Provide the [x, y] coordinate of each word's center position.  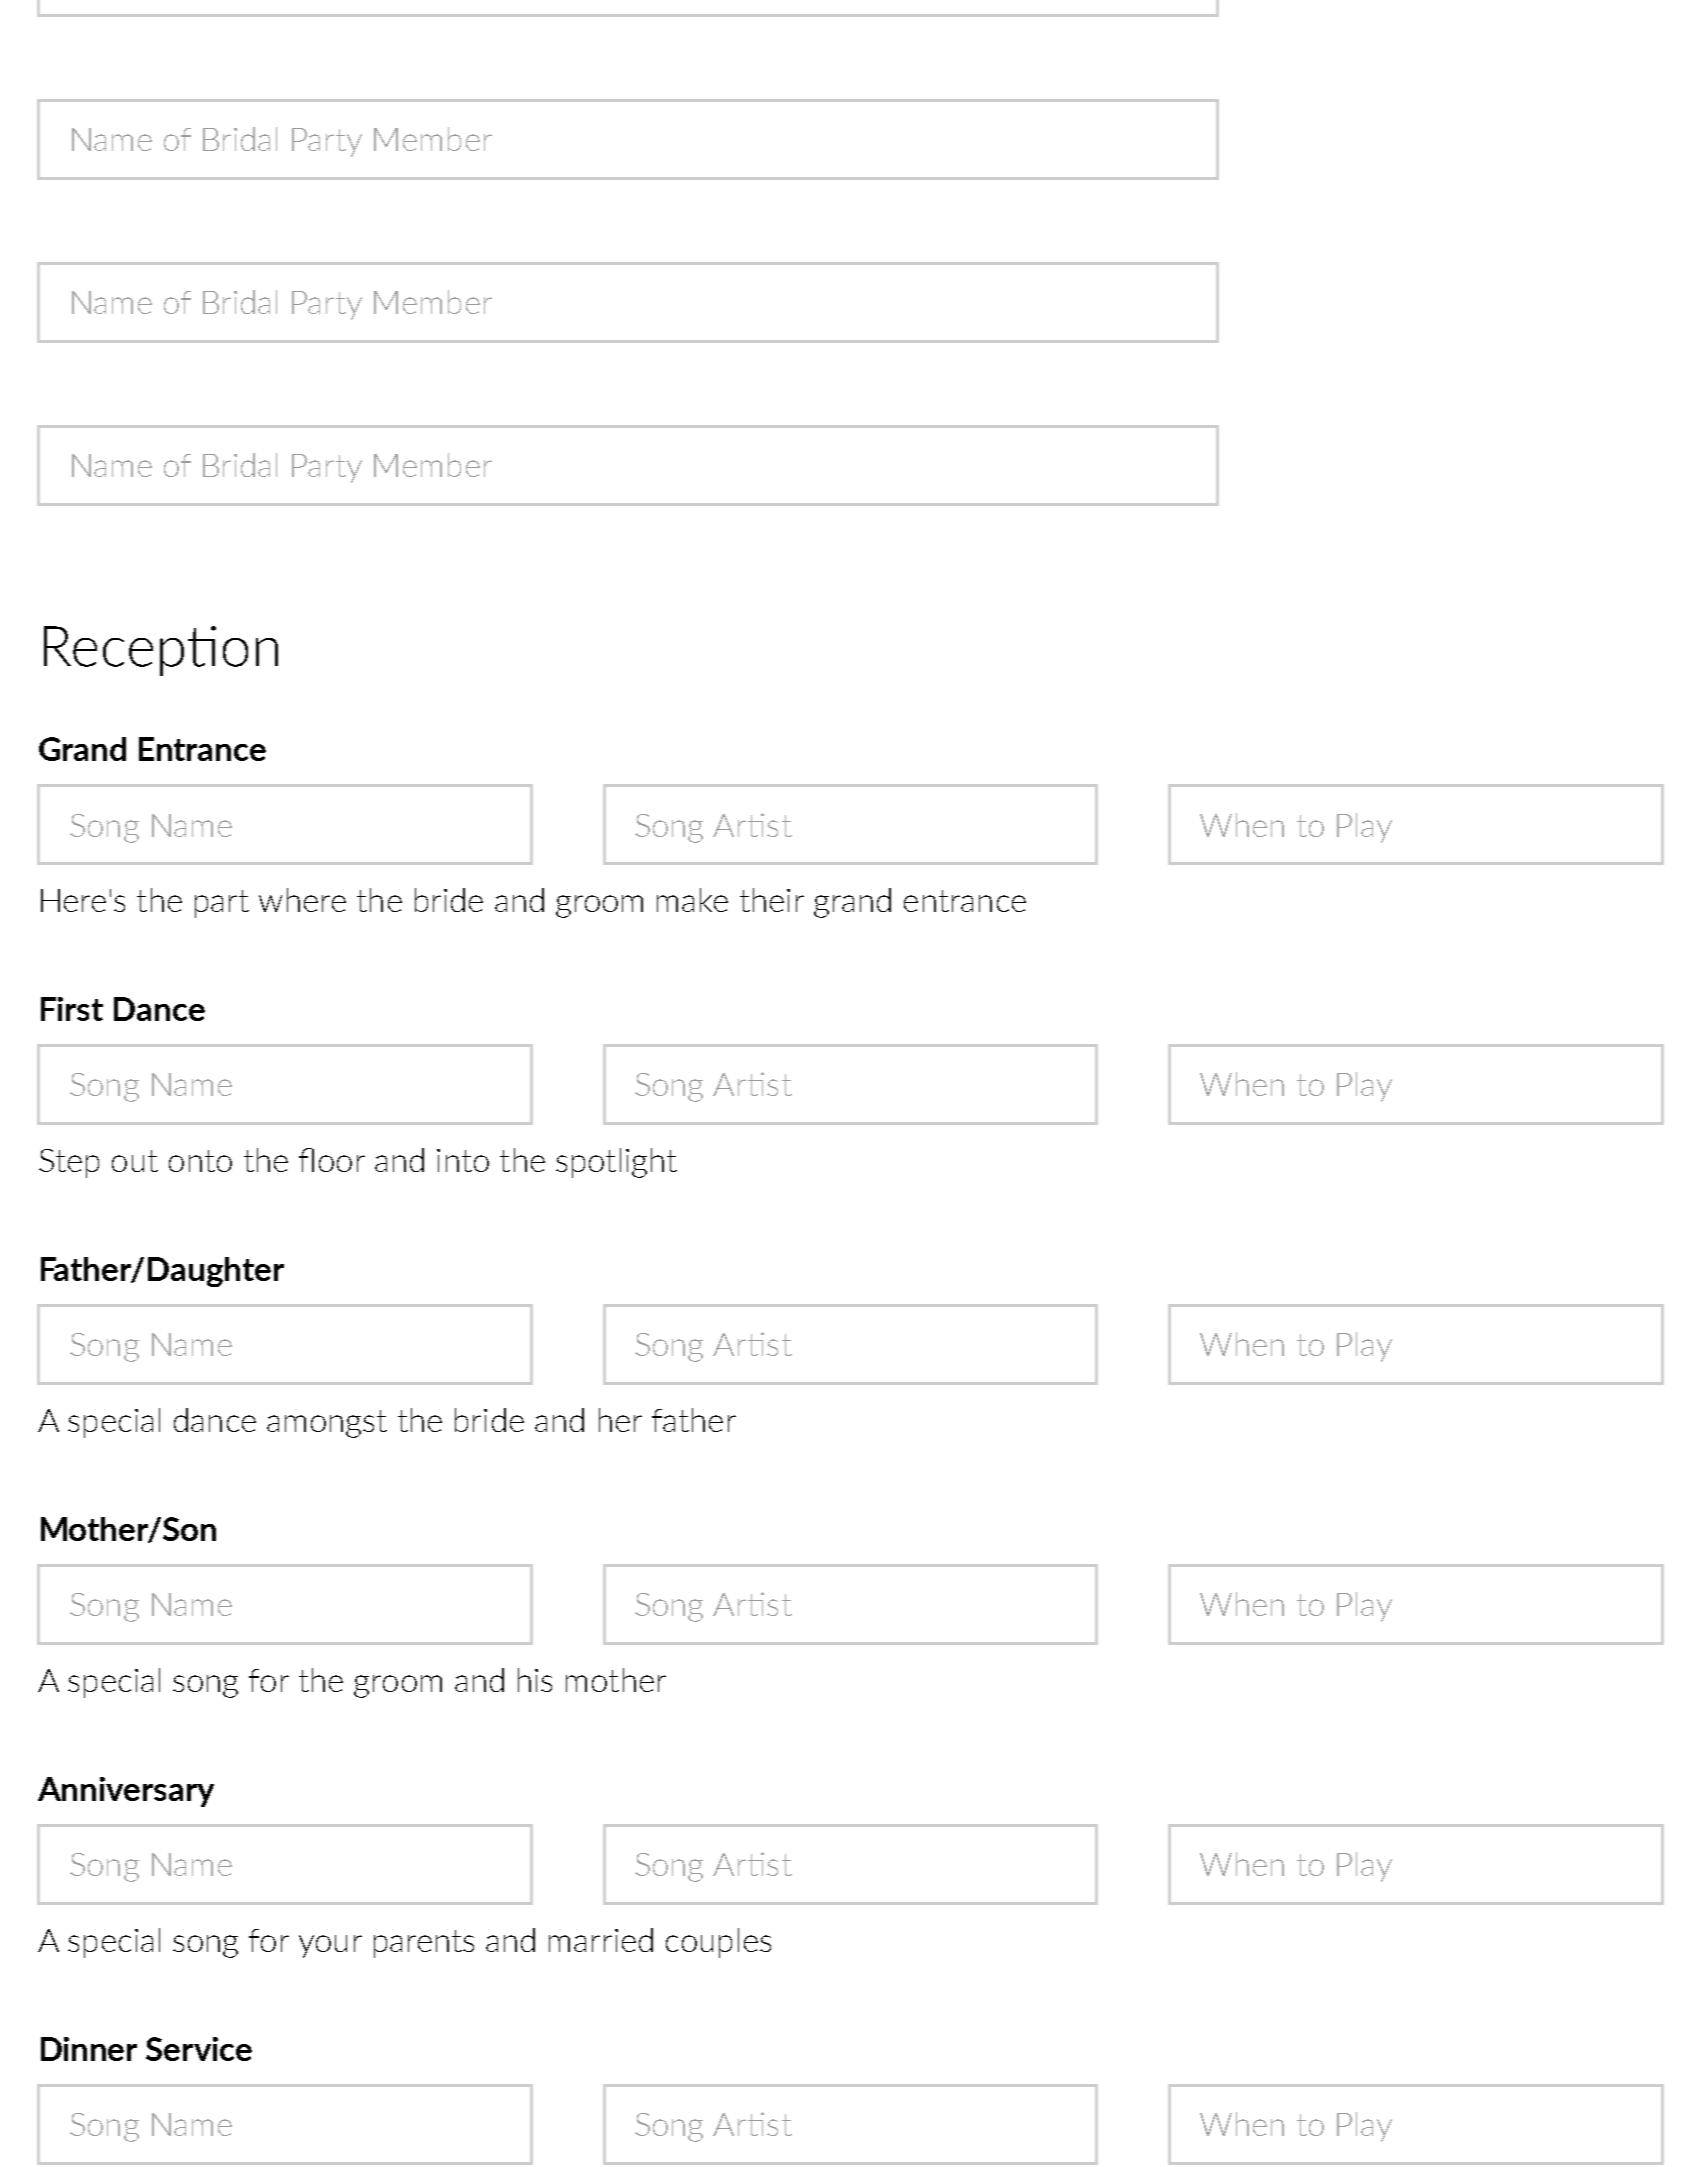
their [772, 900]
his [535, 1680]
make [692, 900]
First [72, 1009]
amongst [327, 1424]
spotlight [616, 1163]
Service [199, 2049]
